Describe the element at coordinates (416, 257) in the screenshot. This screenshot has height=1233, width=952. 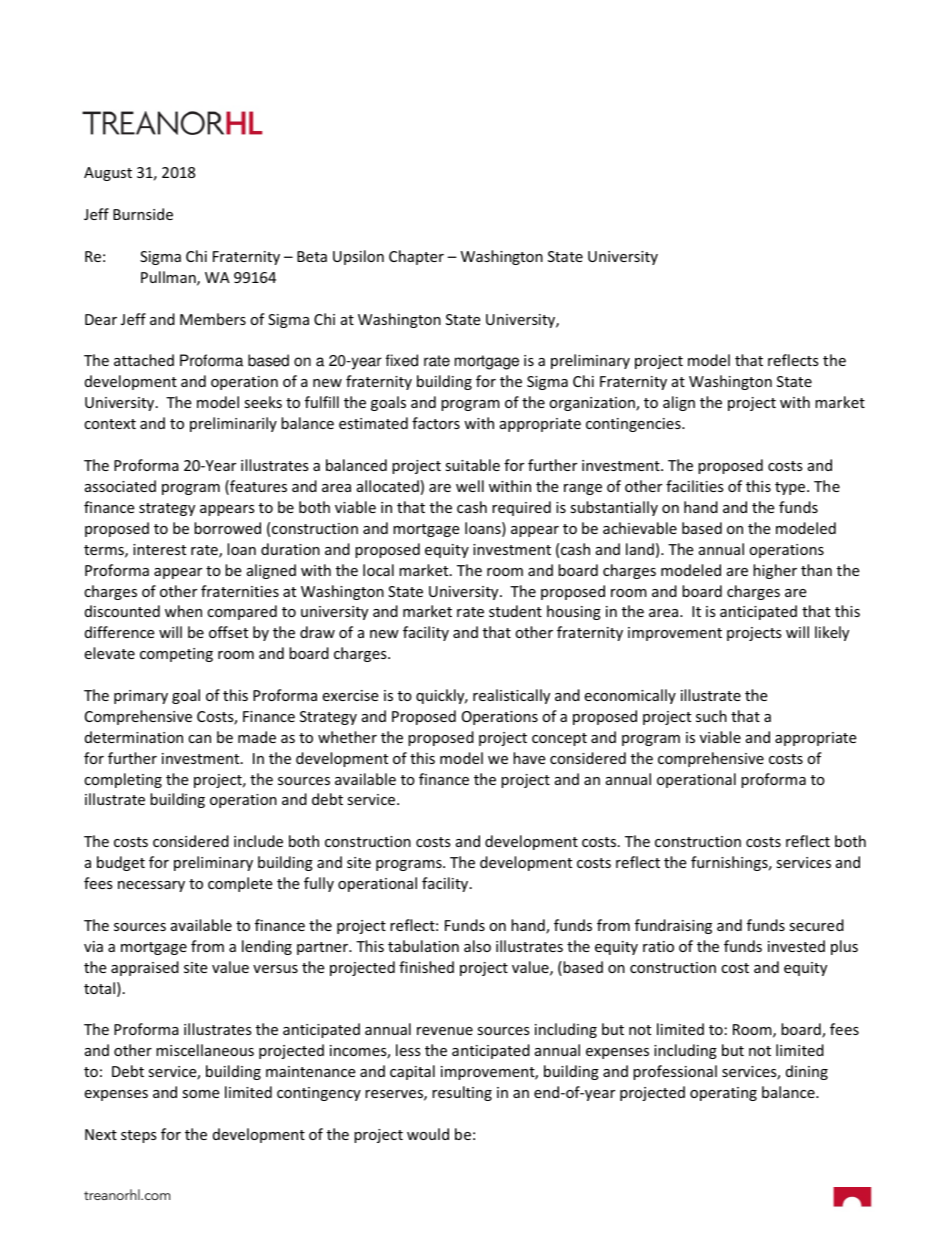
I see `Chapter` at that location.
